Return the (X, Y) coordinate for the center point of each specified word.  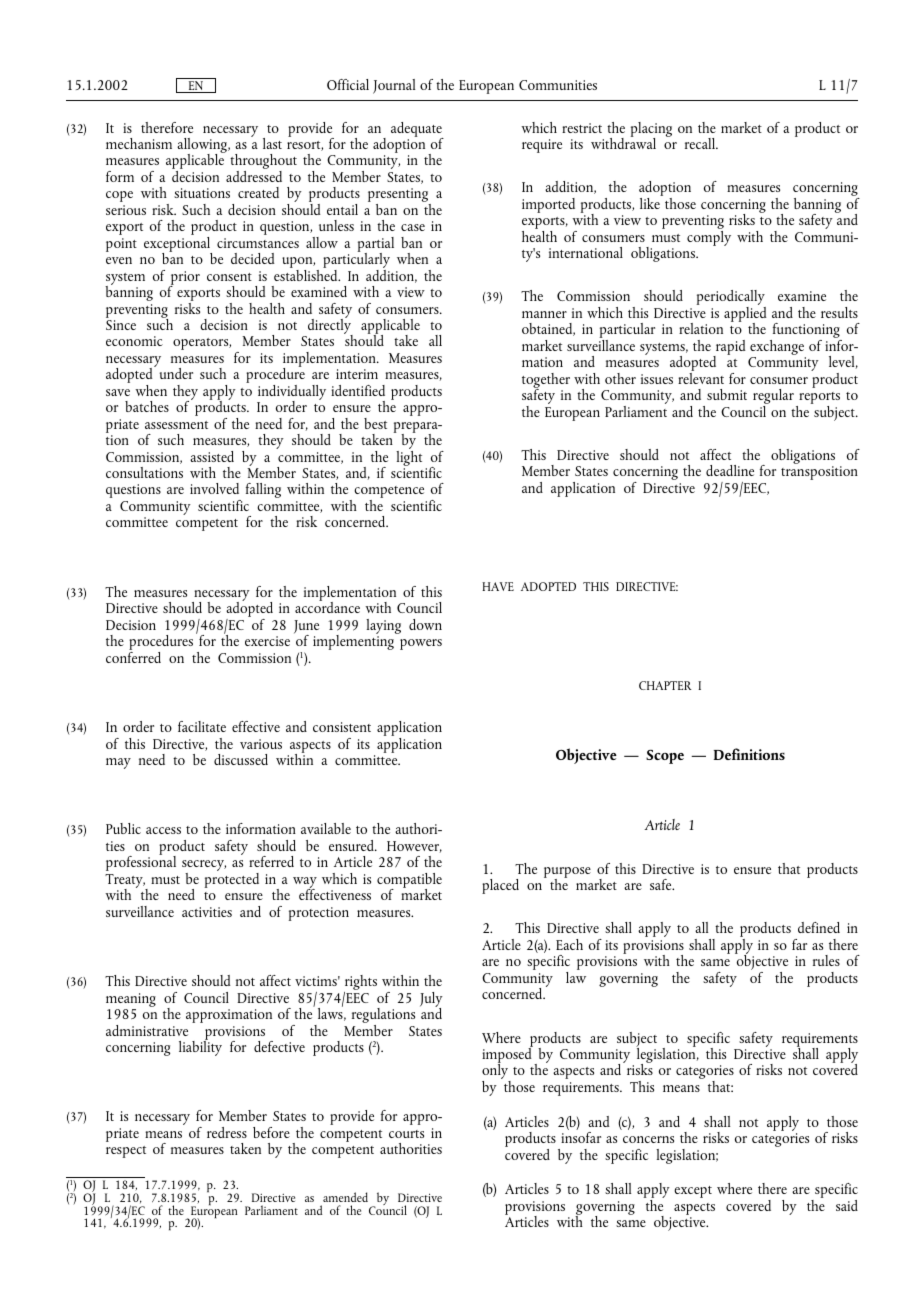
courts (406, 1134)
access (163, 830)
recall (701, 143)
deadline (730, 470)
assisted (212, 456)
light (409, 457)
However (414, 847)
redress (227, 1132)
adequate (417, 130)
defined (819, 927)
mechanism (139, 143)
